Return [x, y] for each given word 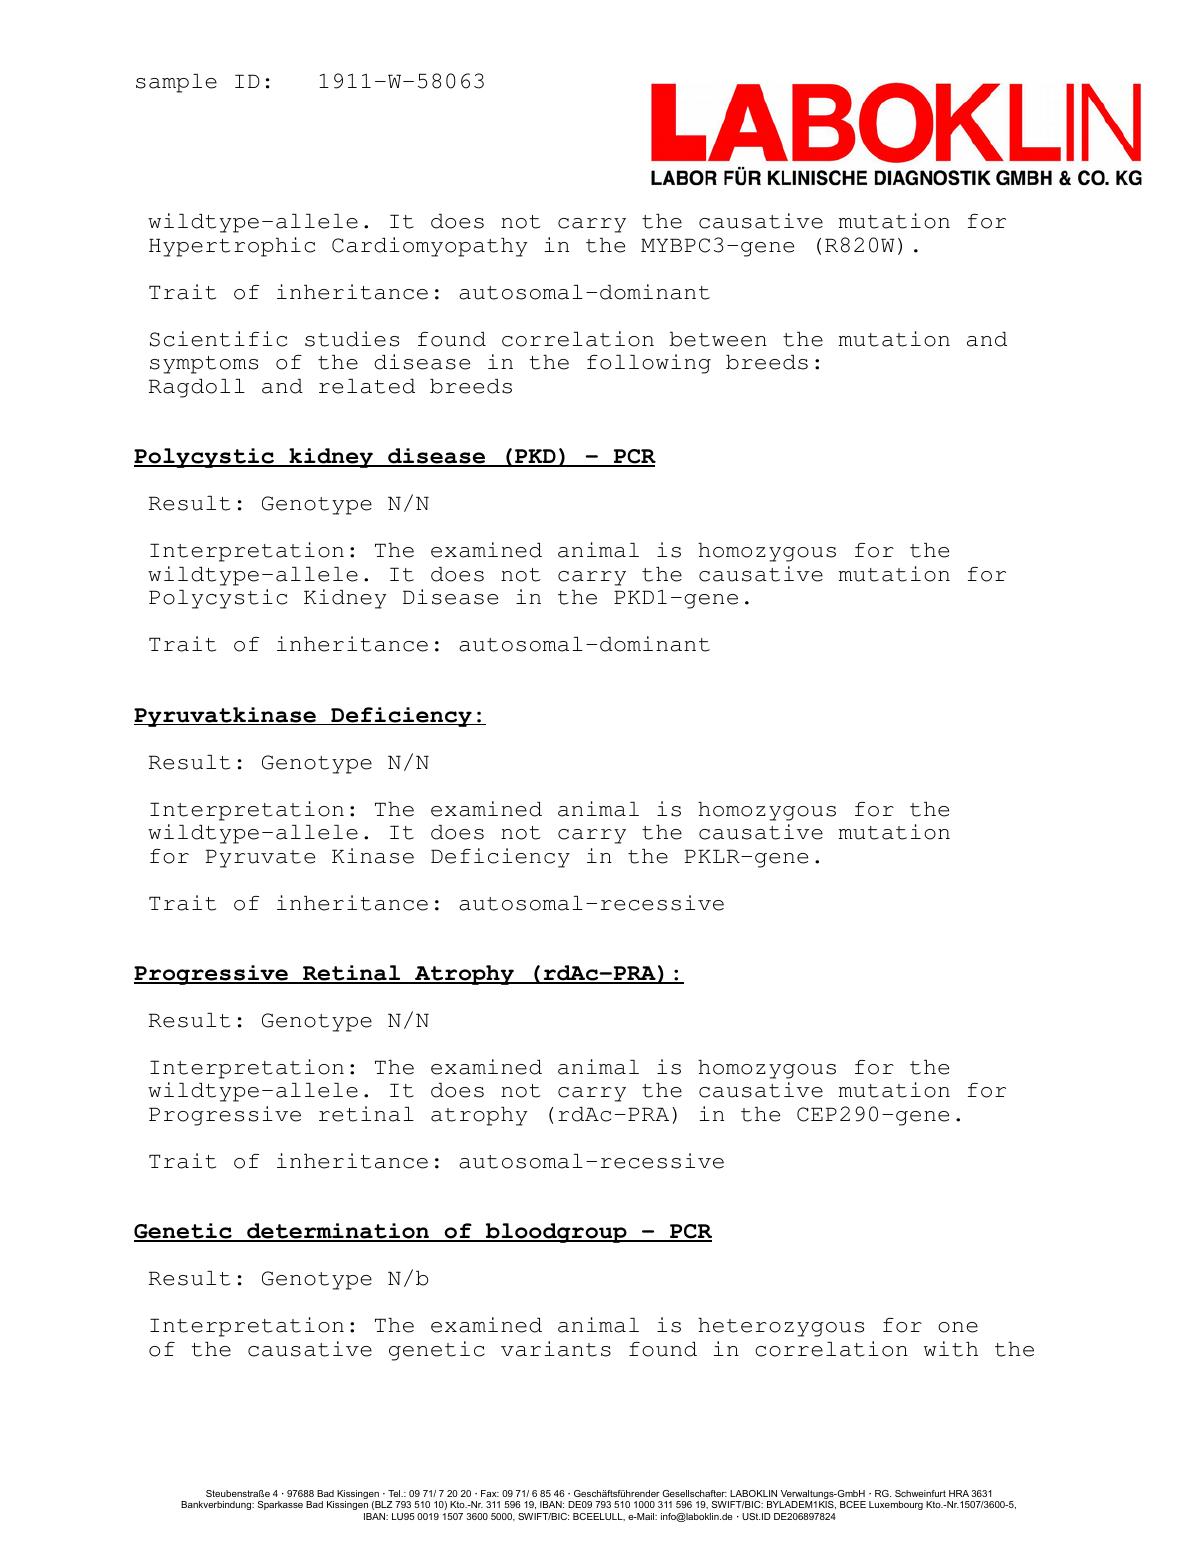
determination [338, 1232]
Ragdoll [197, 388]
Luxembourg [896, 1505]
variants [556, 1349]
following [649, 364]
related [367, 386]
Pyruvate [260, 858]
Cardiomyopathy [430, 247]
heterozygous [781, 1327]
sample [176, 83]
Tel [395, 1493]
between [718, 339]
